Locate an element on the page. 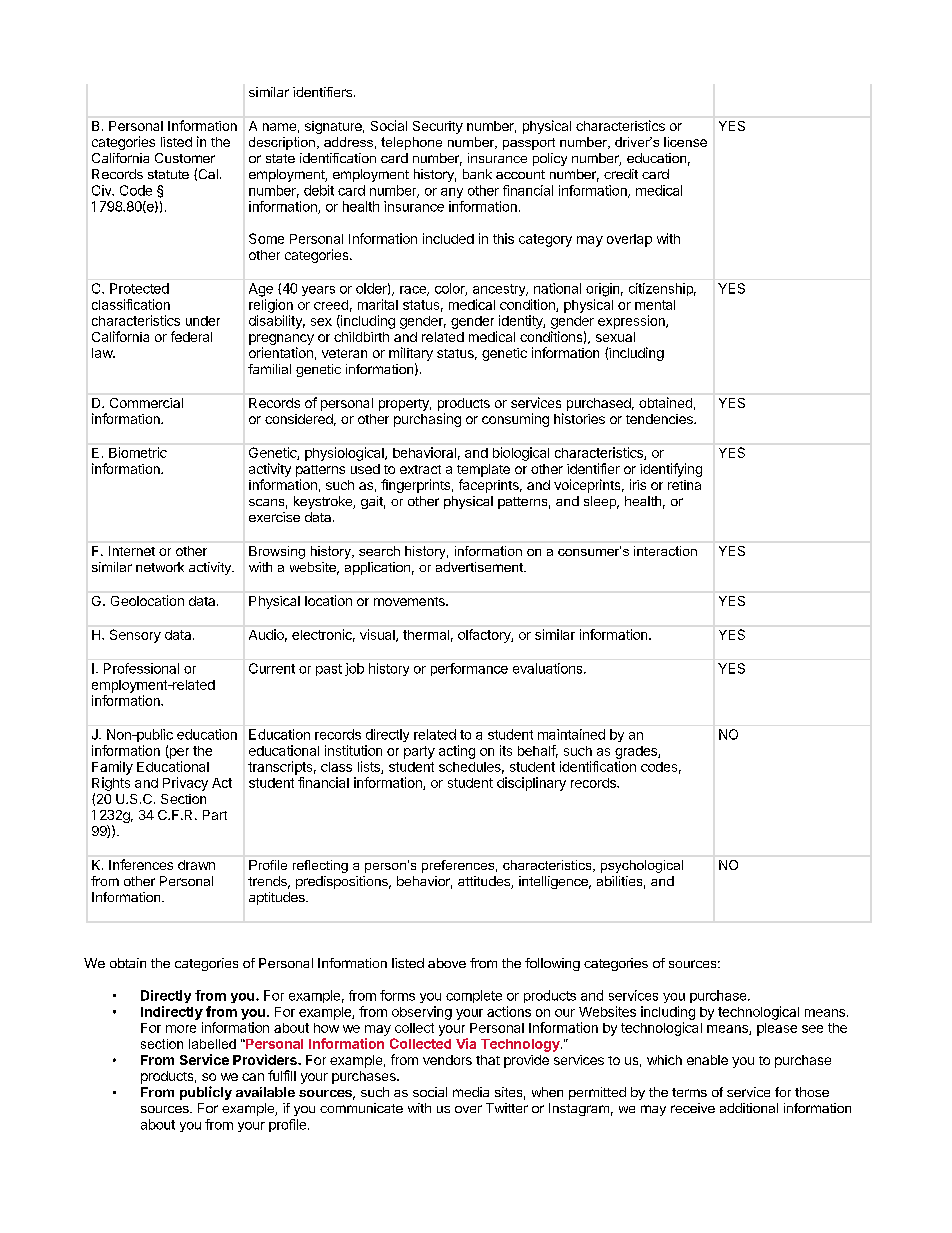 This document has width=952, height=1233. Privacy is located at coordinates (185, 784).
